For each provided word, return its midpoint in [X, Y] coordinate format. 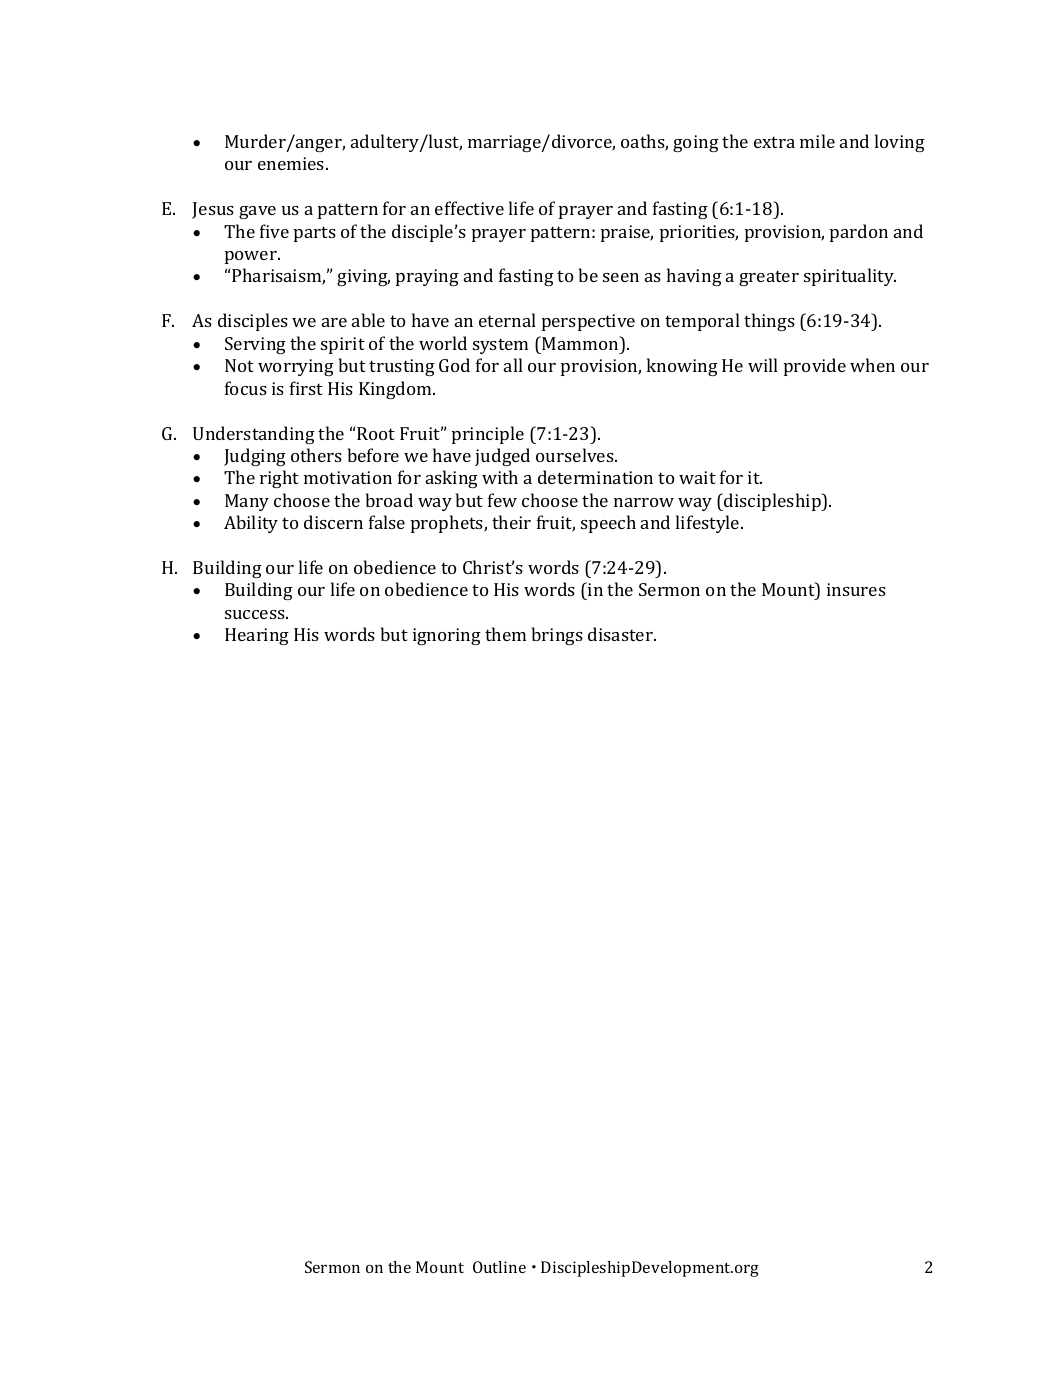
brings [557, 636]
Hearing [257, 636]
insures [856, 589]
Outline [499, 1267]
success [256, 614]
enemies [292, 163]
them [505, 634]
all [513, 365]
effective [469, 208]
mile [817, 141]
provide [815, 367]
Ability [251, 524]
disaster [621, 634]
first [306, 388]
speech [608, 524]
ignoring [447, 636]
